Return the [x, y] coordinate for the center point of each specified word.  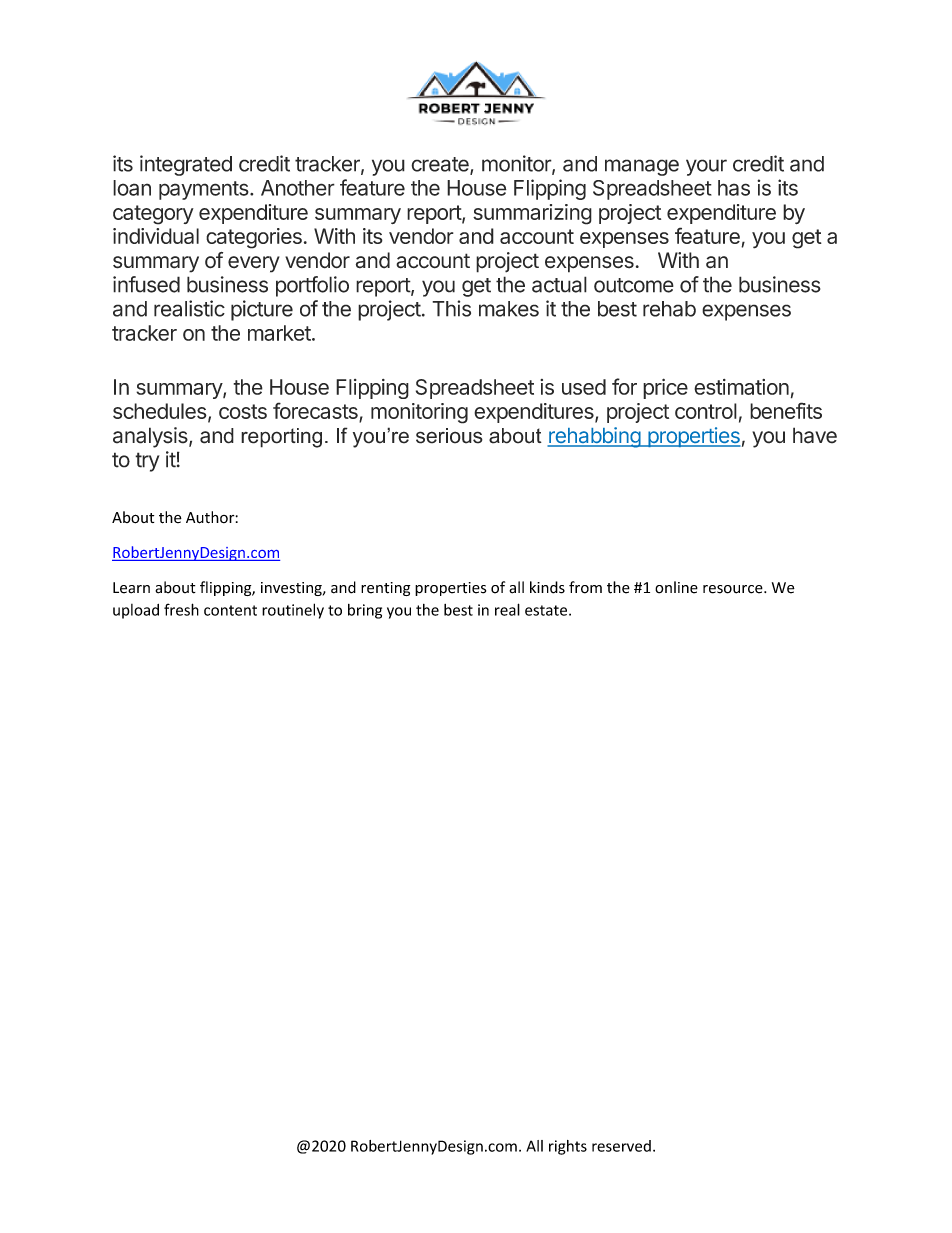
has [734, 188]
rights [568, 1147]
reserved [621, 1146]
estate [547, 610]
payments [204, 190]
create [441, 165]
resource [734, 589]
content [230, 610]
